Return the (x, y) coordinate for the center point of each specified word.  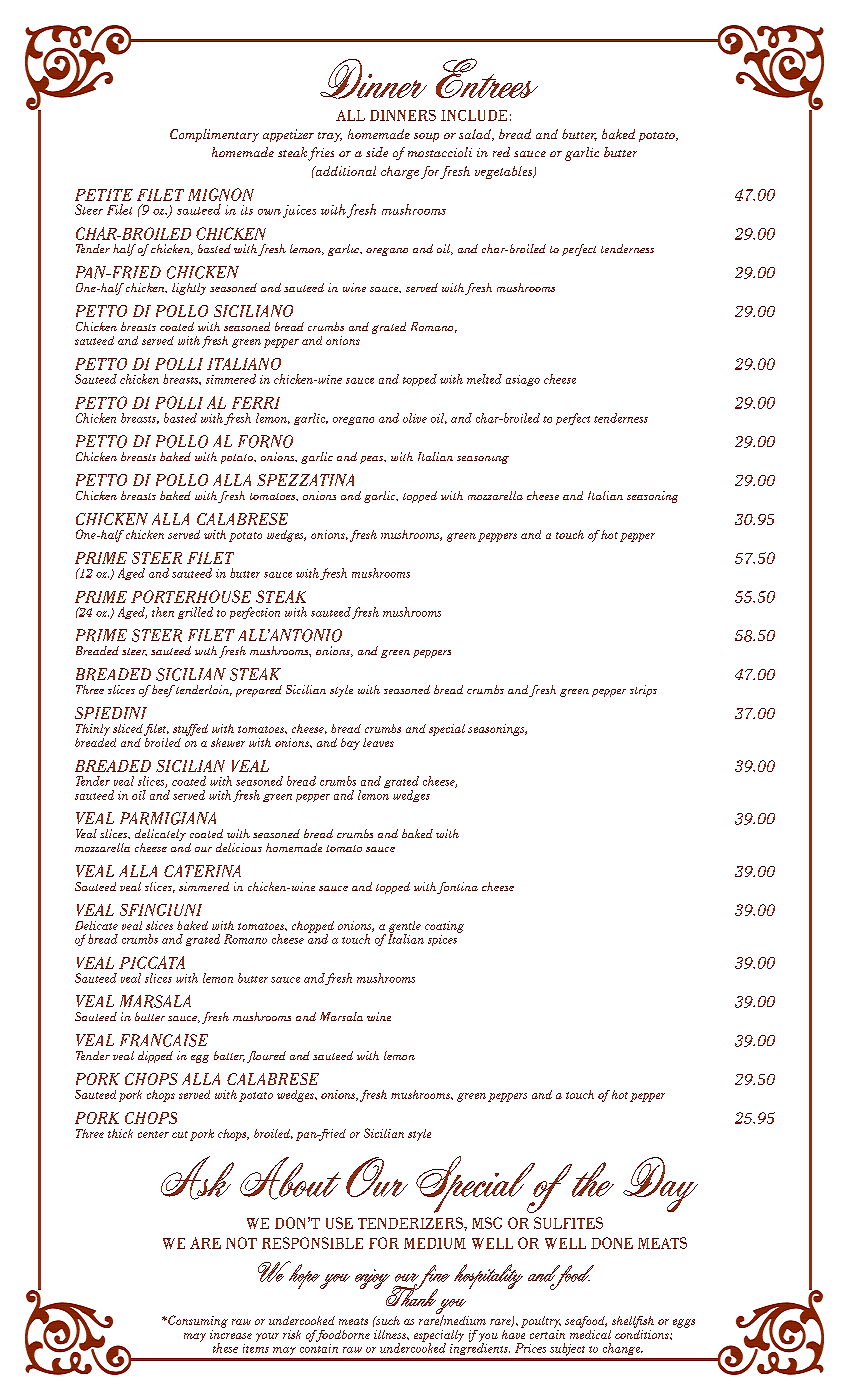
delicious (239, 847)
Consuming (197, 1321)
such (387, 1320)
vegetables (505, 172)
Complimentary (214, 135)
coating (444, 927)
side (377, 152)
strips (643, 691)
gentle (405, 928)
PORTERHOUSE (191, 596)
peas (372, 460)
